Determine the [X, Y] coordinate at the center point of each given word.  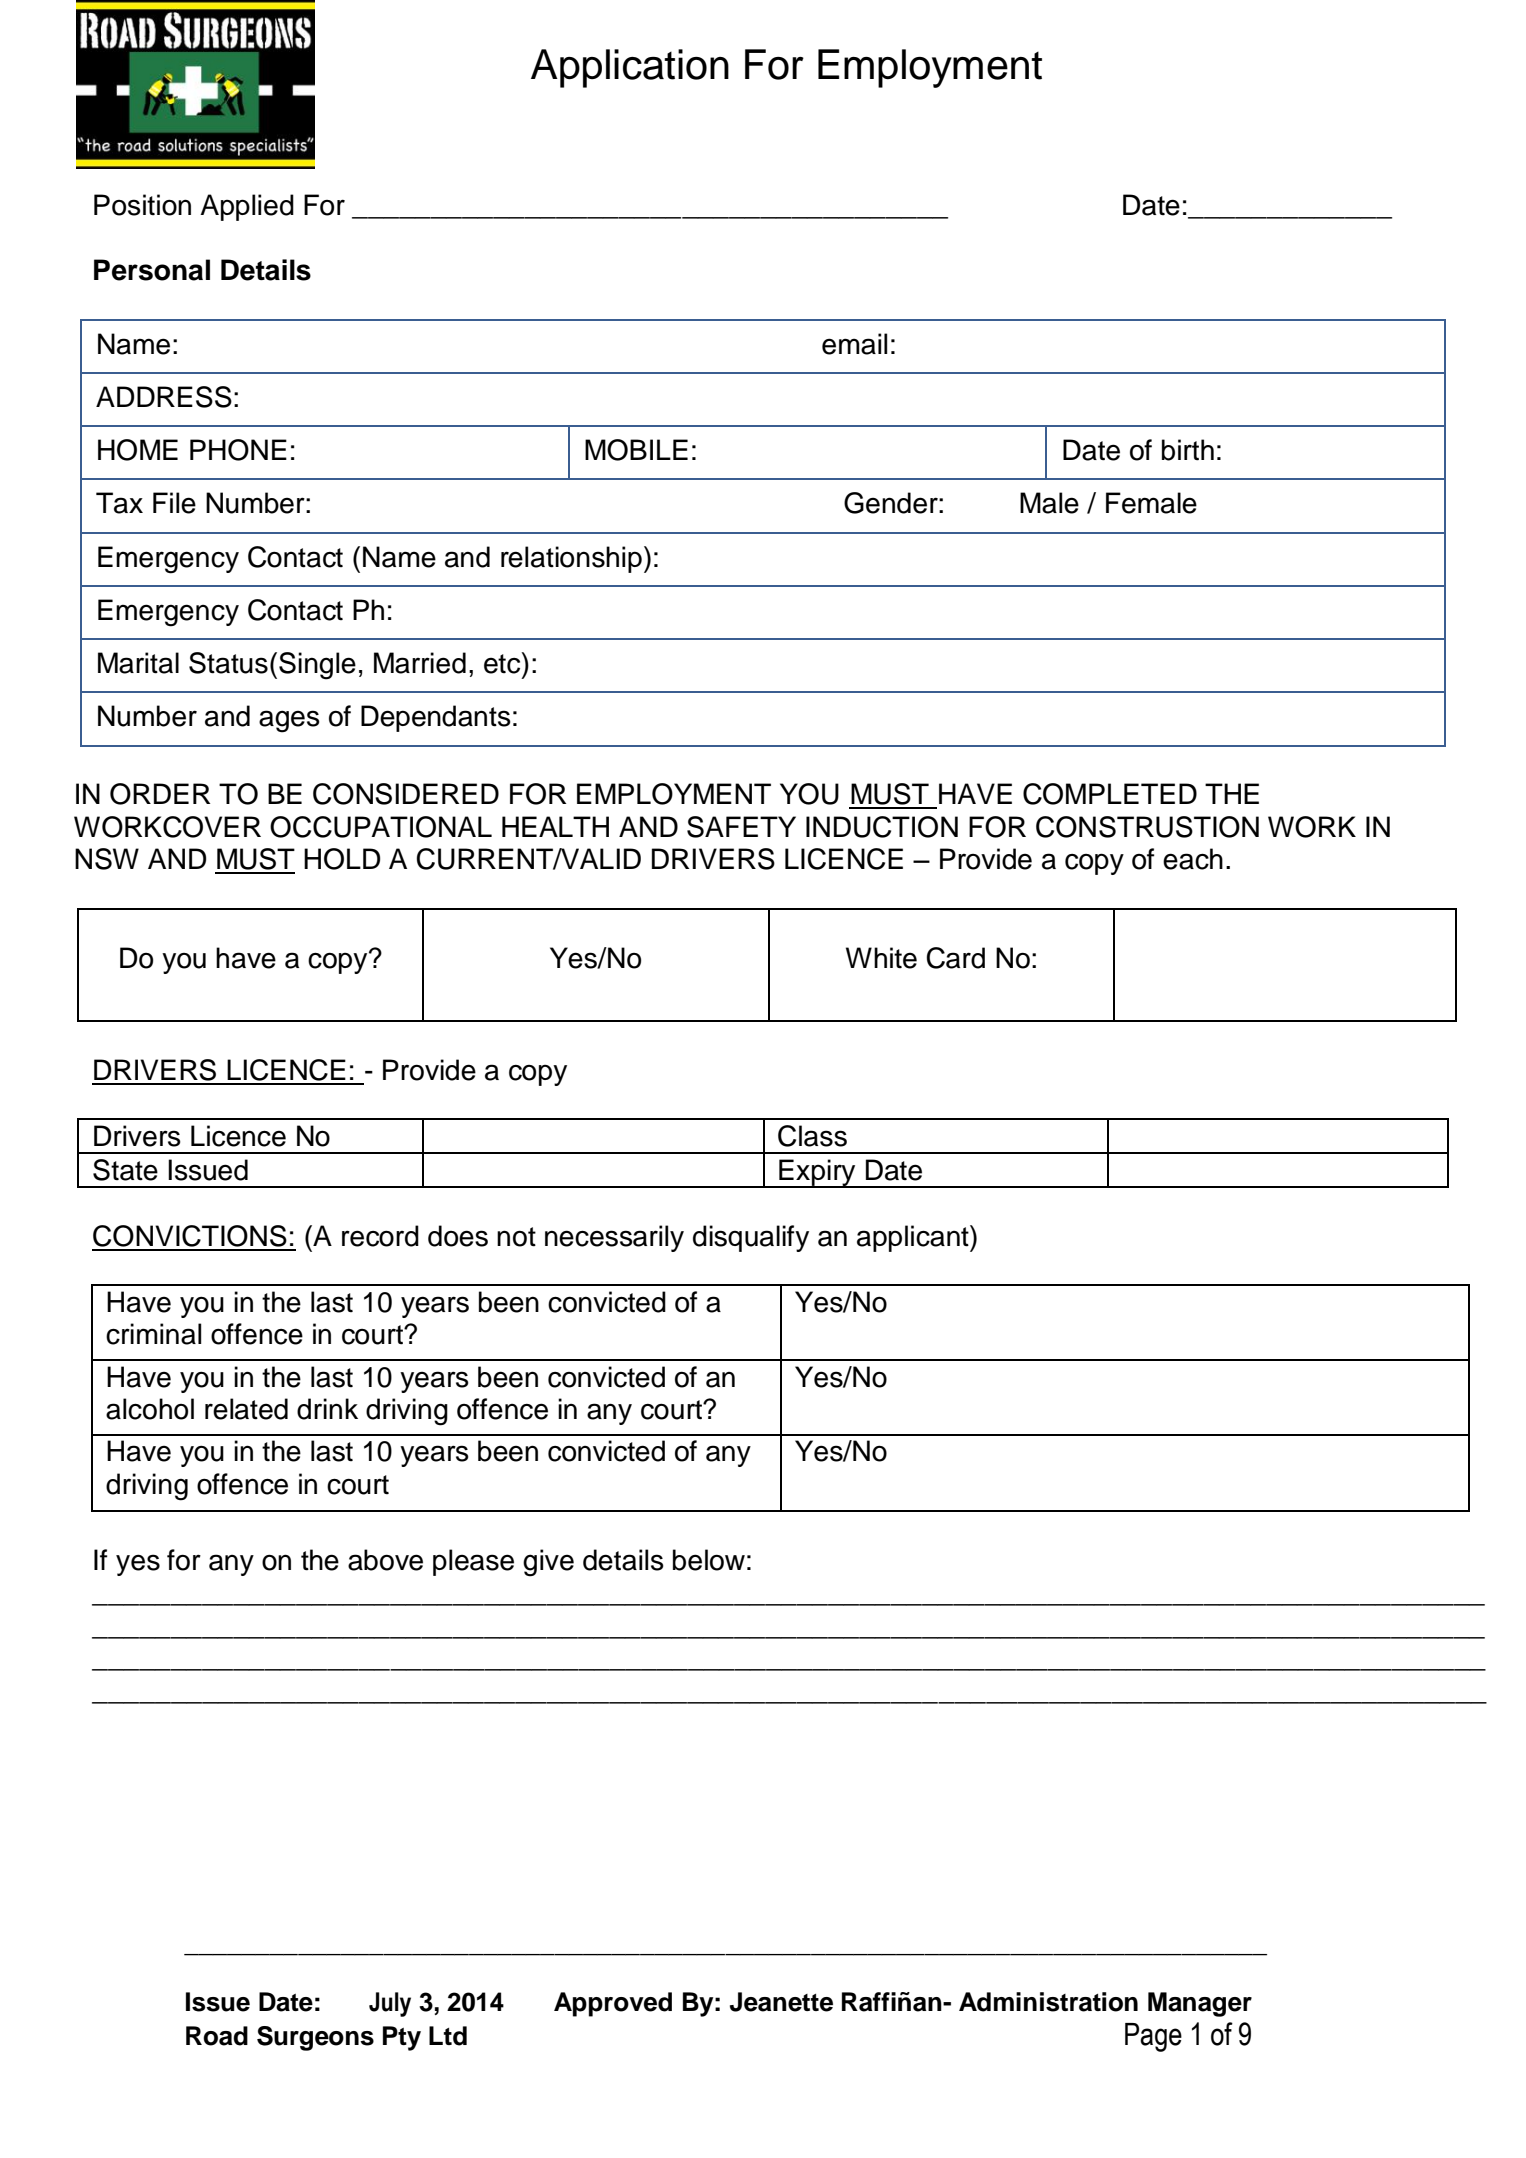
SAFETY [741, 827]
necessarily [614, 1238]
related [246, 1409]
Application [630, 68]
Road [217, 2036]
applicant [914, 1238]
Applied [247, 207]
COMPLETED [1110, 794]
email [854, 344]
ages [289, 721]
